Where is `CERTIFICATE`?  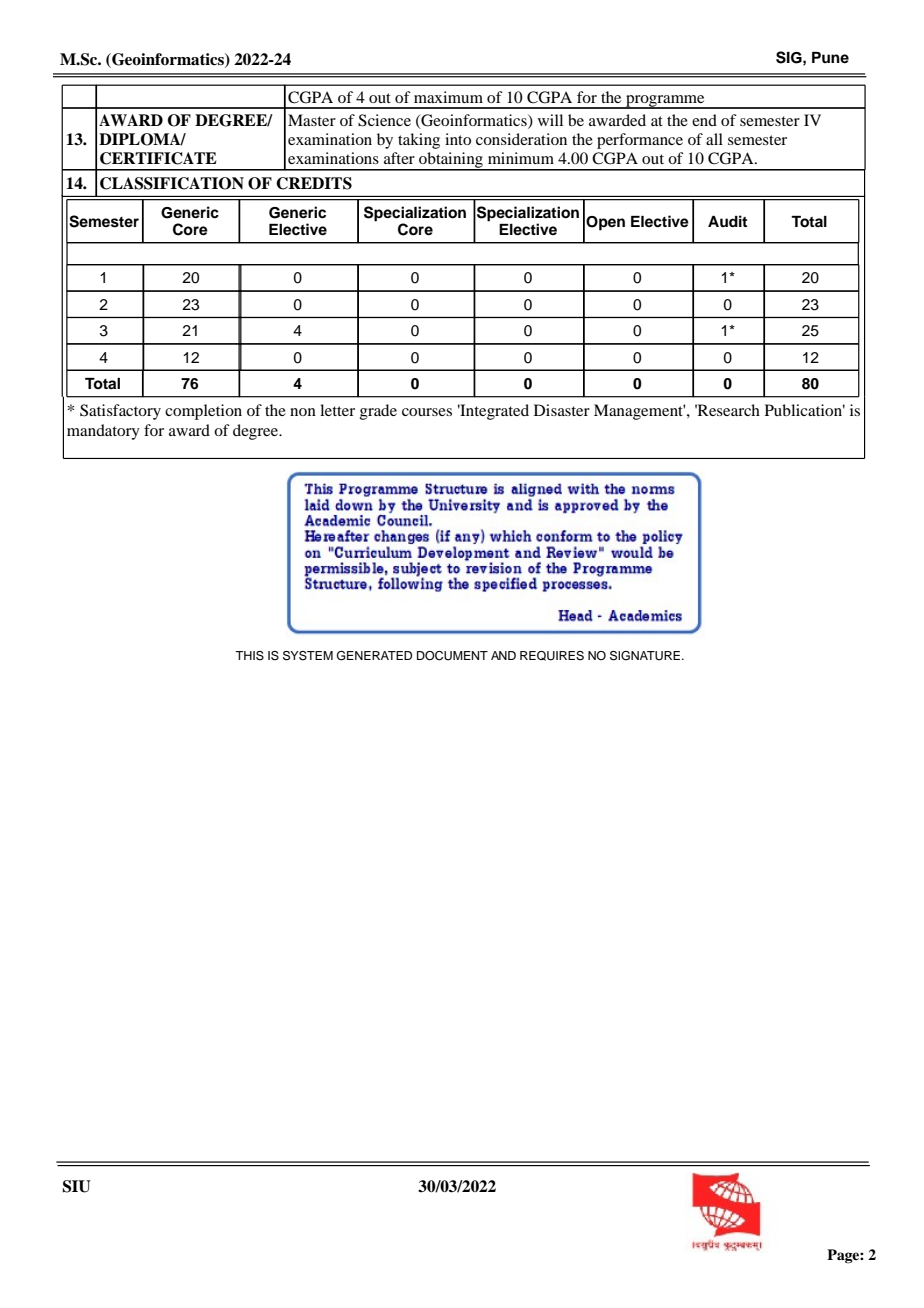
CERTIFICATE is located at coordinates (158, 158).
